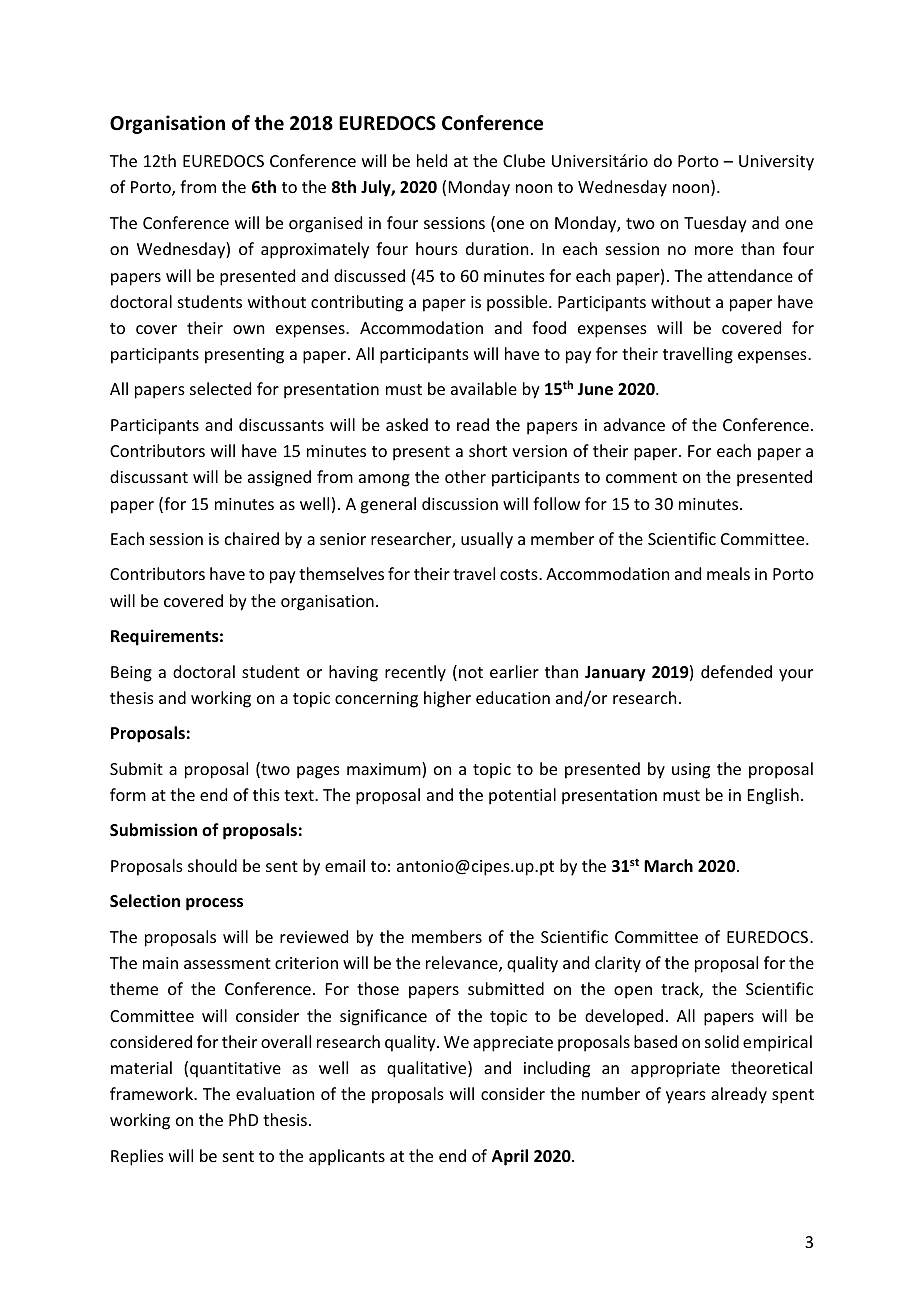 This image has height=1308, width=924. Describe the element at coordinates (131, 674) in the image. I see `Being` at that location.
